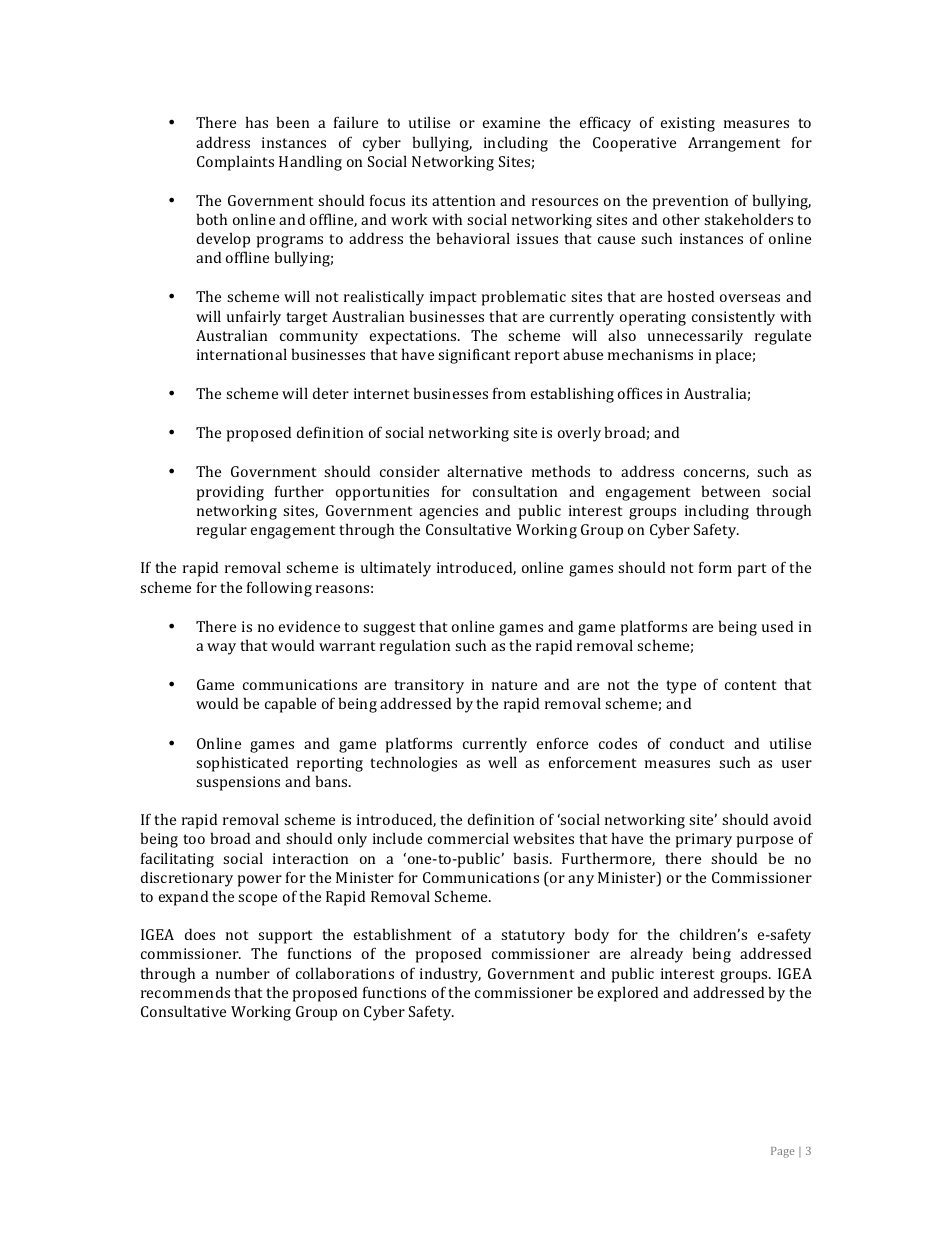 This image has width=952, height=1233. What do you see at coordinates (514, 685) in the image?
I see `nature` at bounding box center [514, 685].
